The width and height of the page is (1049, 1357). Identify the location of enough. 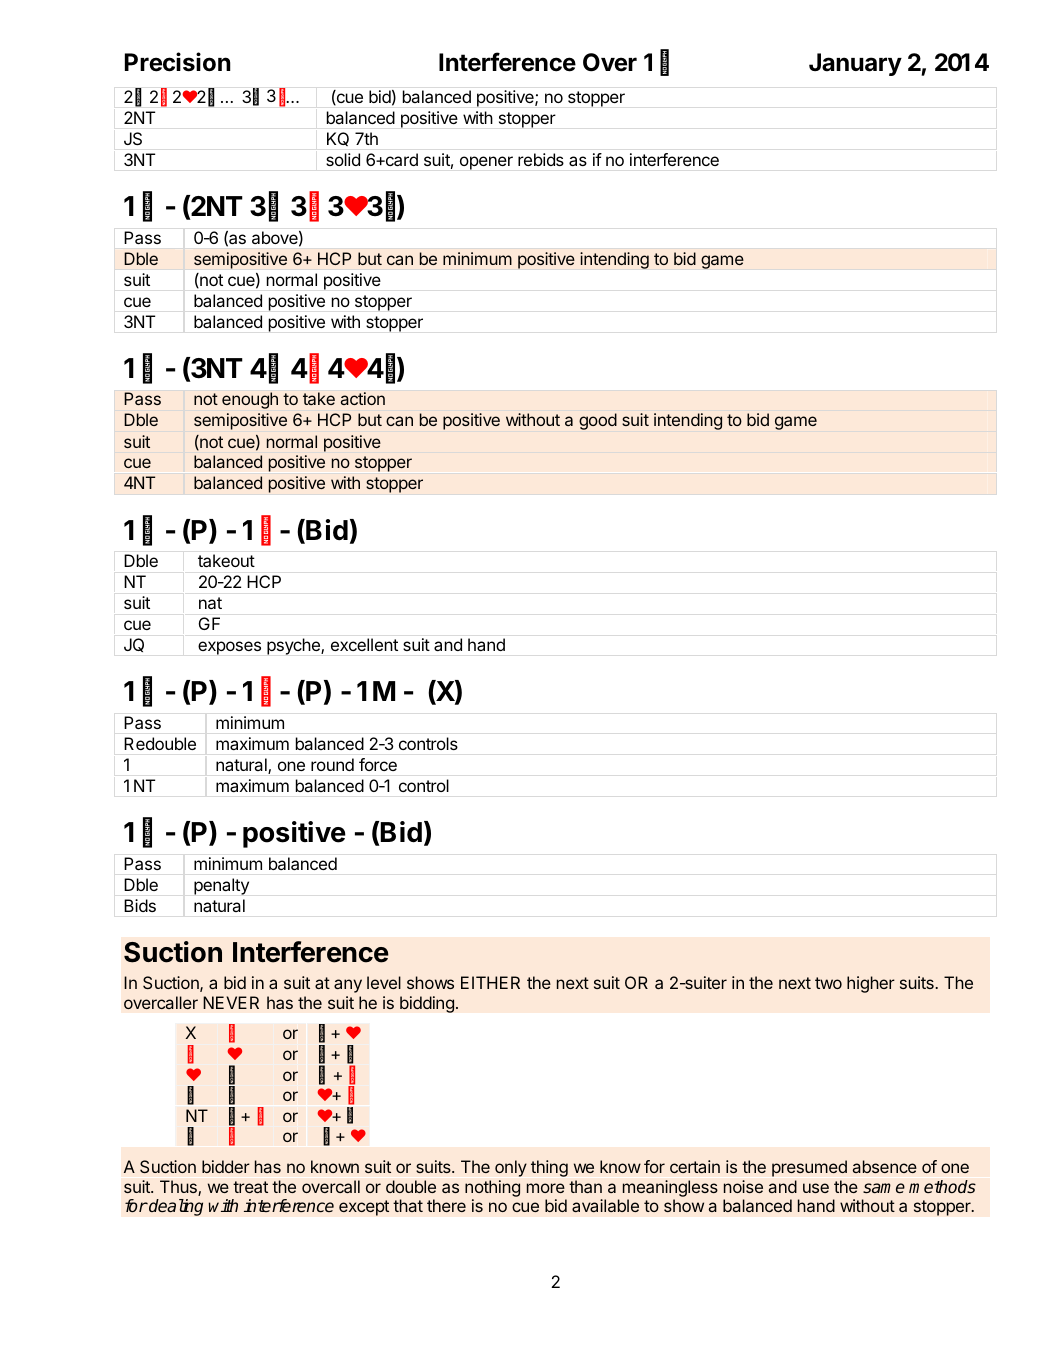
(250, 400).
